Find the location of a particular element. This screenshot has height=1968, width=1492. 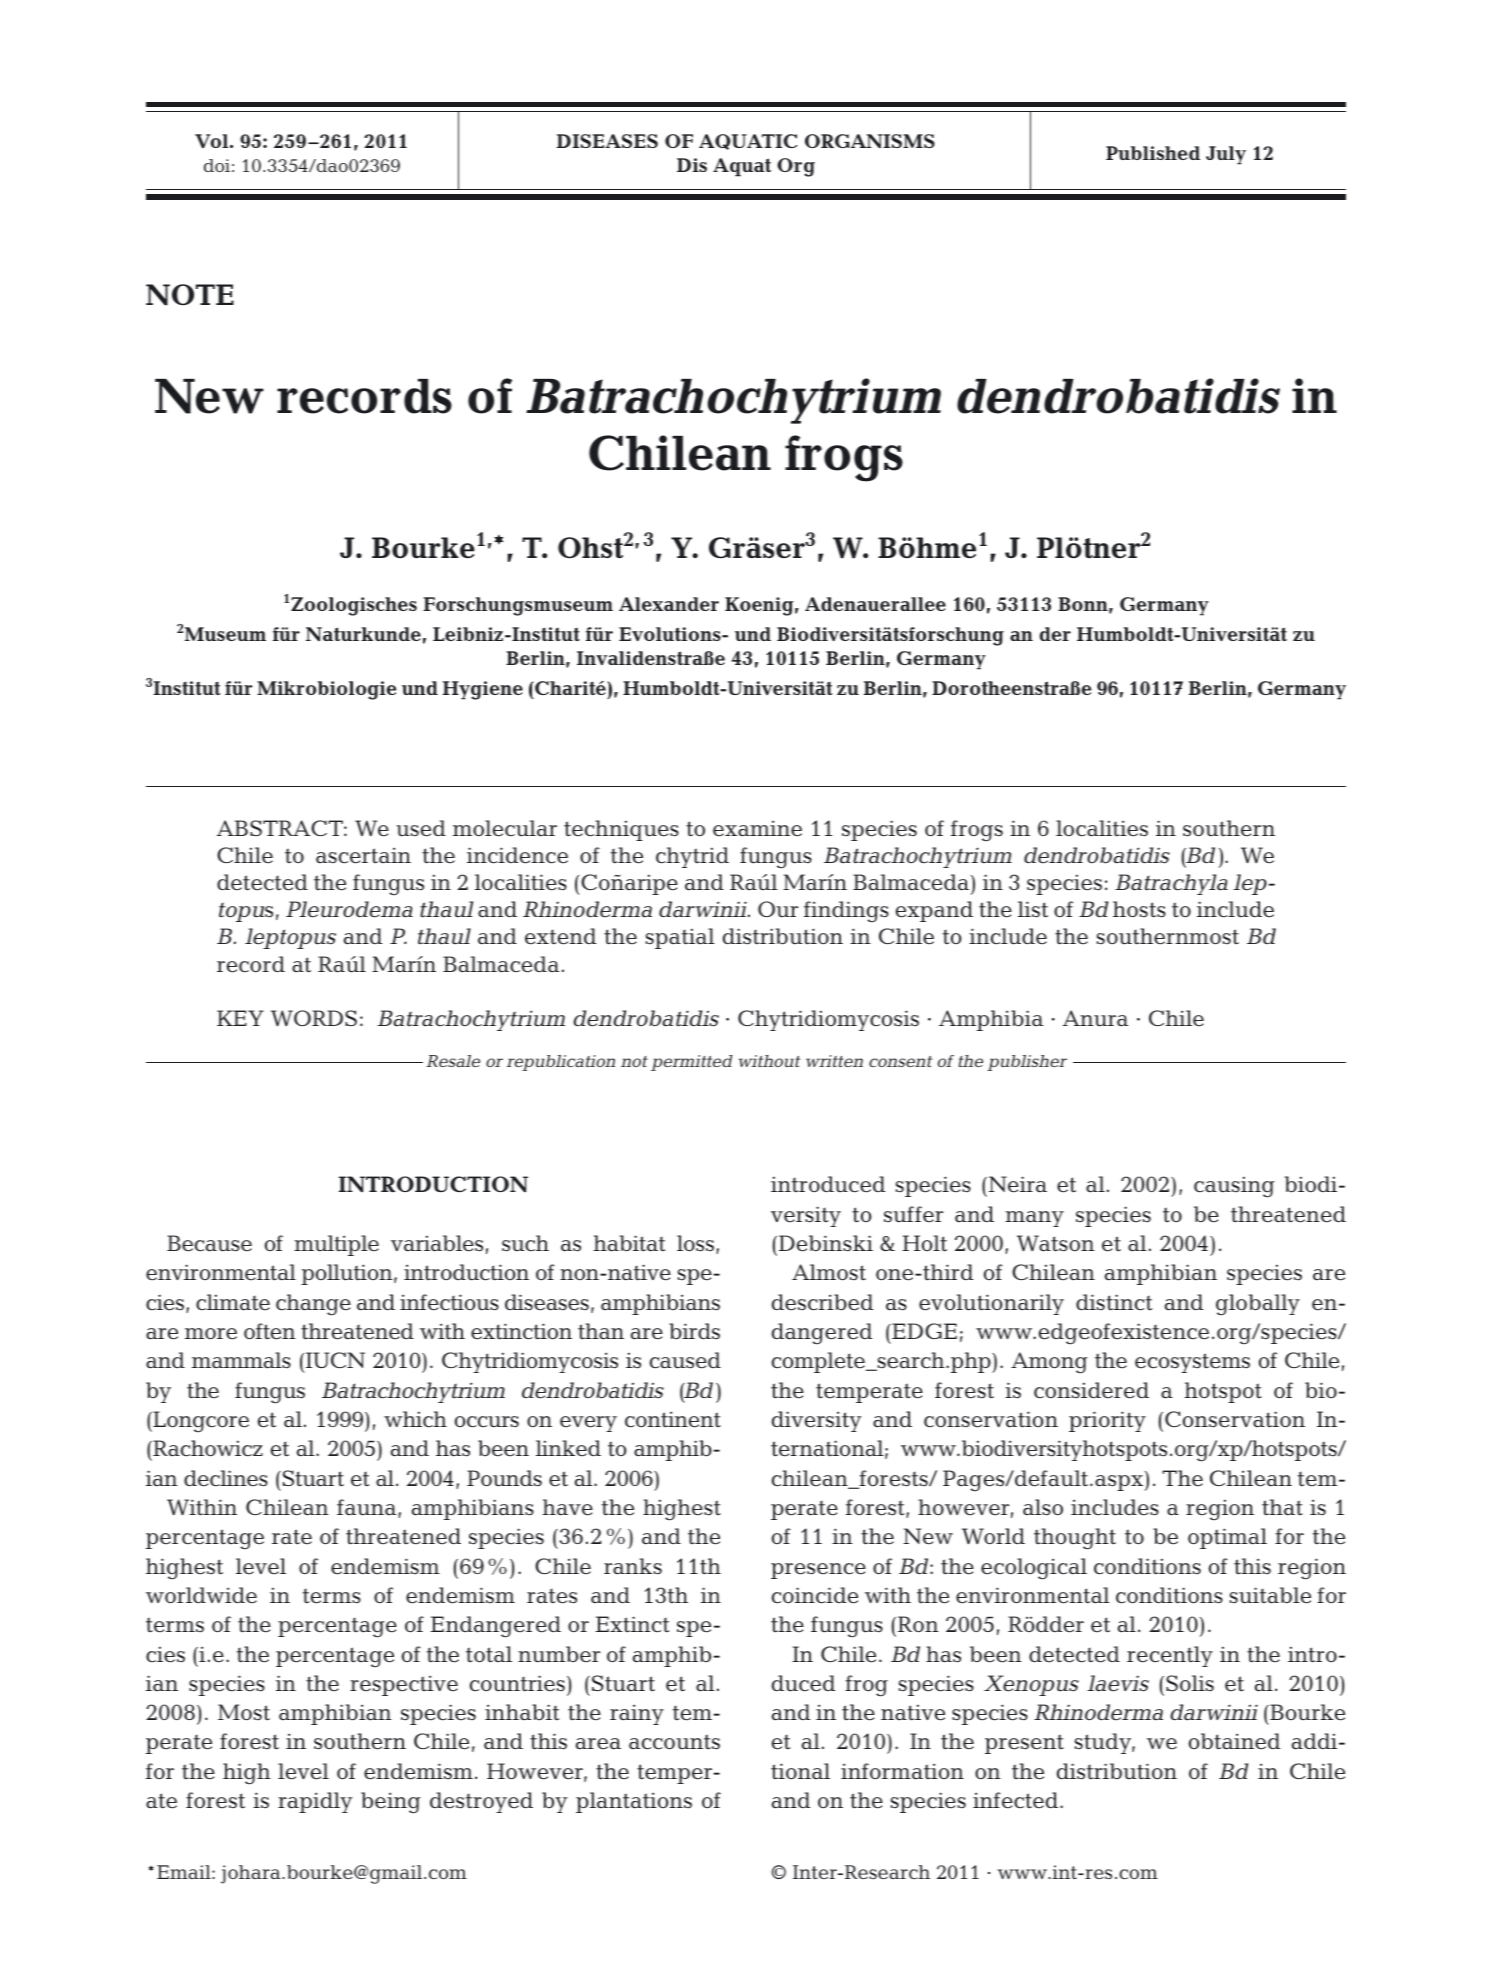

Watson is located at coordinates (1055, 1243).
